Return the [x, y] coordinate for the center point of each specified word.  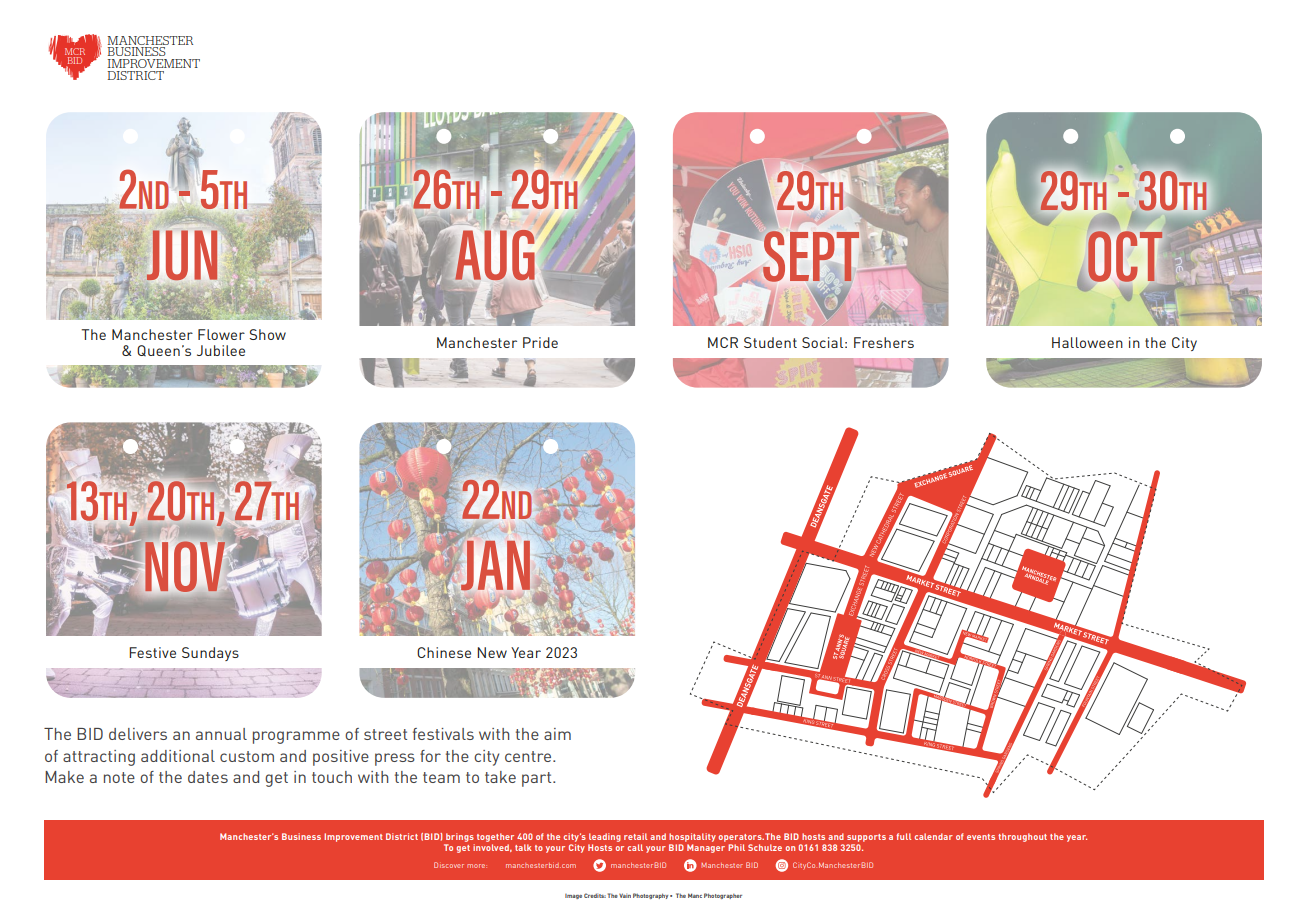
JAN [494, 564]
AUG [495, 255]
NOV [185, 567]
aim [557, 734]
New [492, 652]
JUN [182, 255]
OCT [1125, 256]
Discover [449, 865]
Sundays [210, 654]
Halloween [1087, 342]
